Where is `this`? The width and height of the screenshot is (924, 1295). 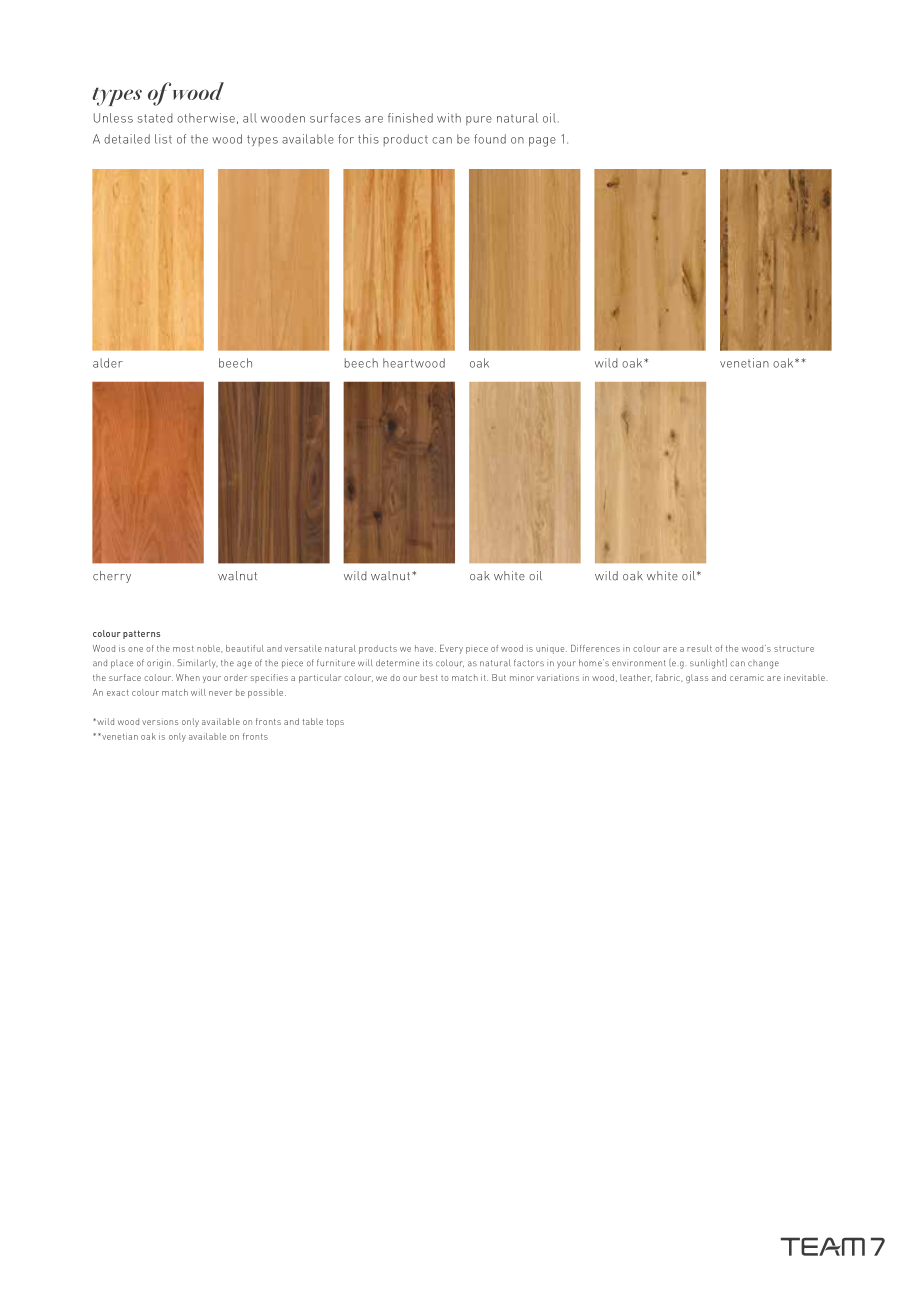
this is located at coordinates (368, 139).
